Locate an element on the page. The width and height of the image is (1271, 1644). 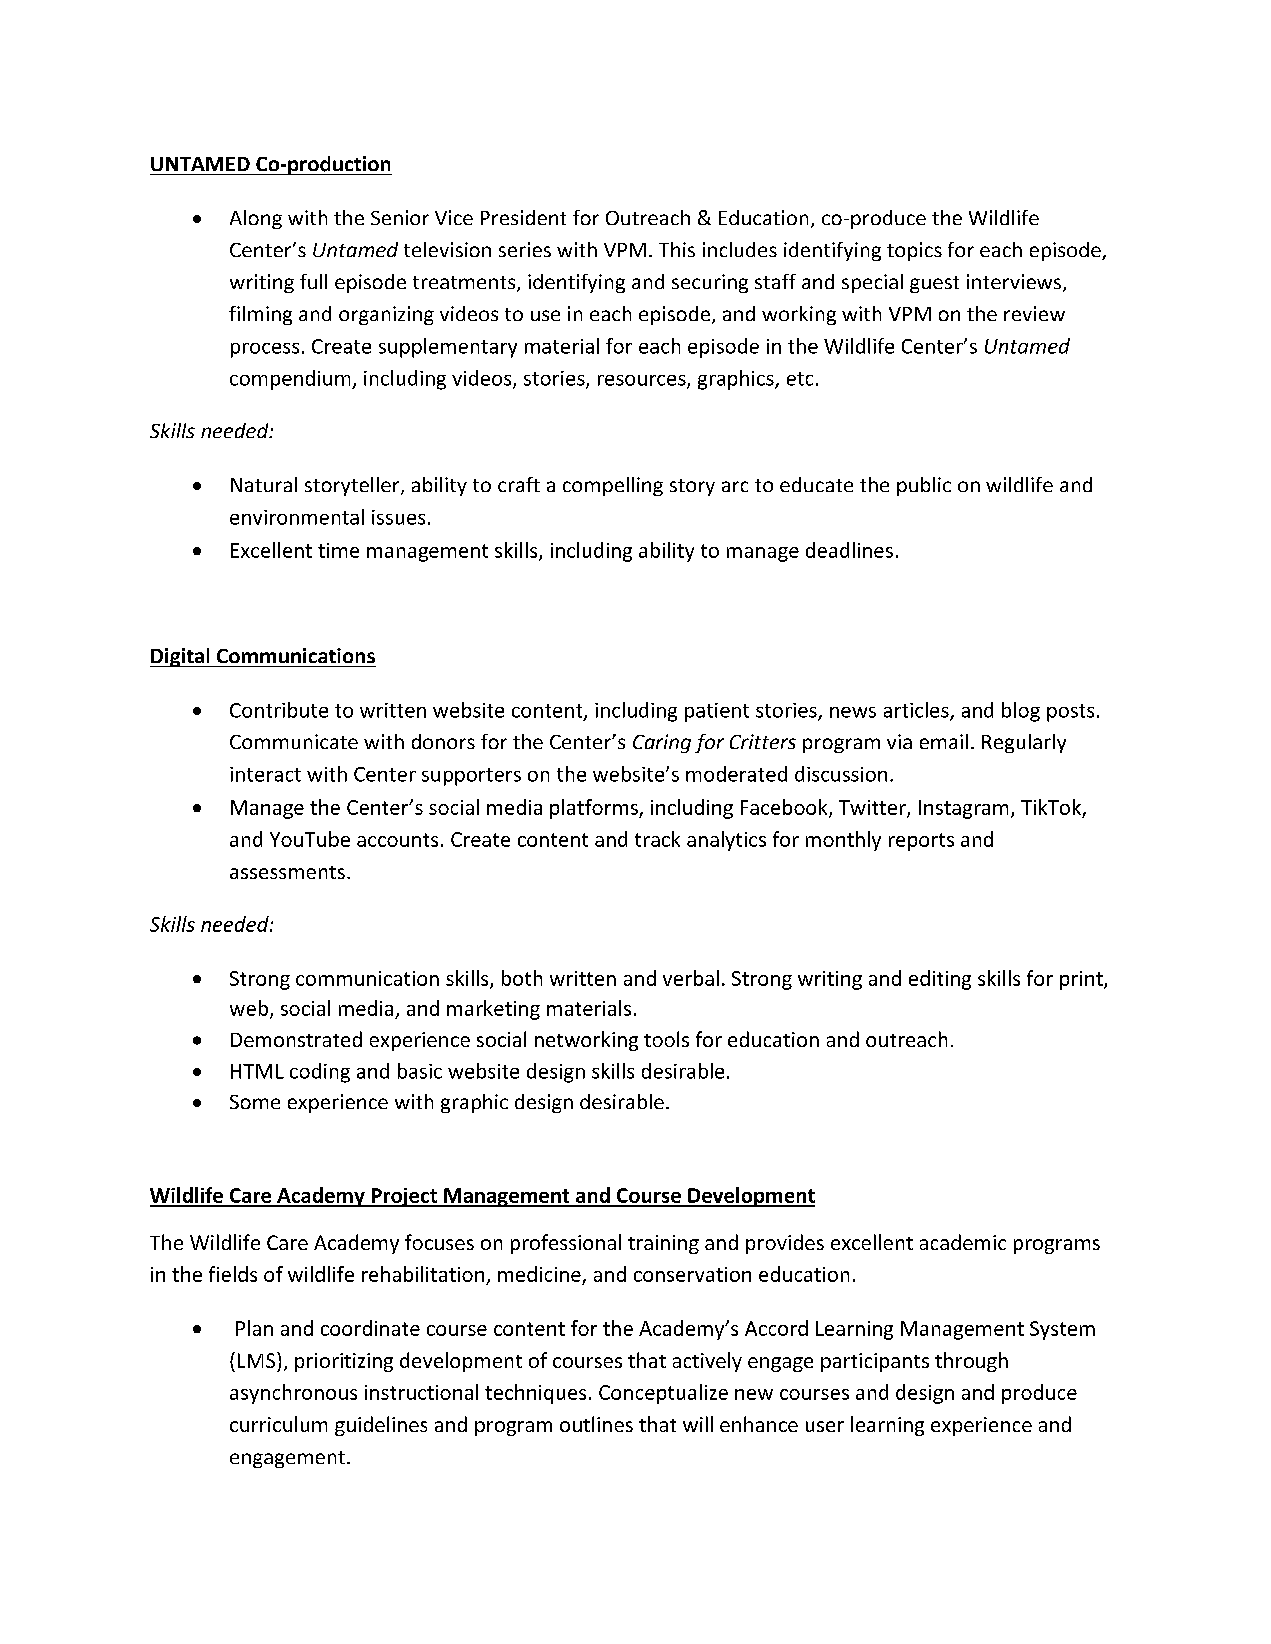
topics is located at coordinates (914, 251).
